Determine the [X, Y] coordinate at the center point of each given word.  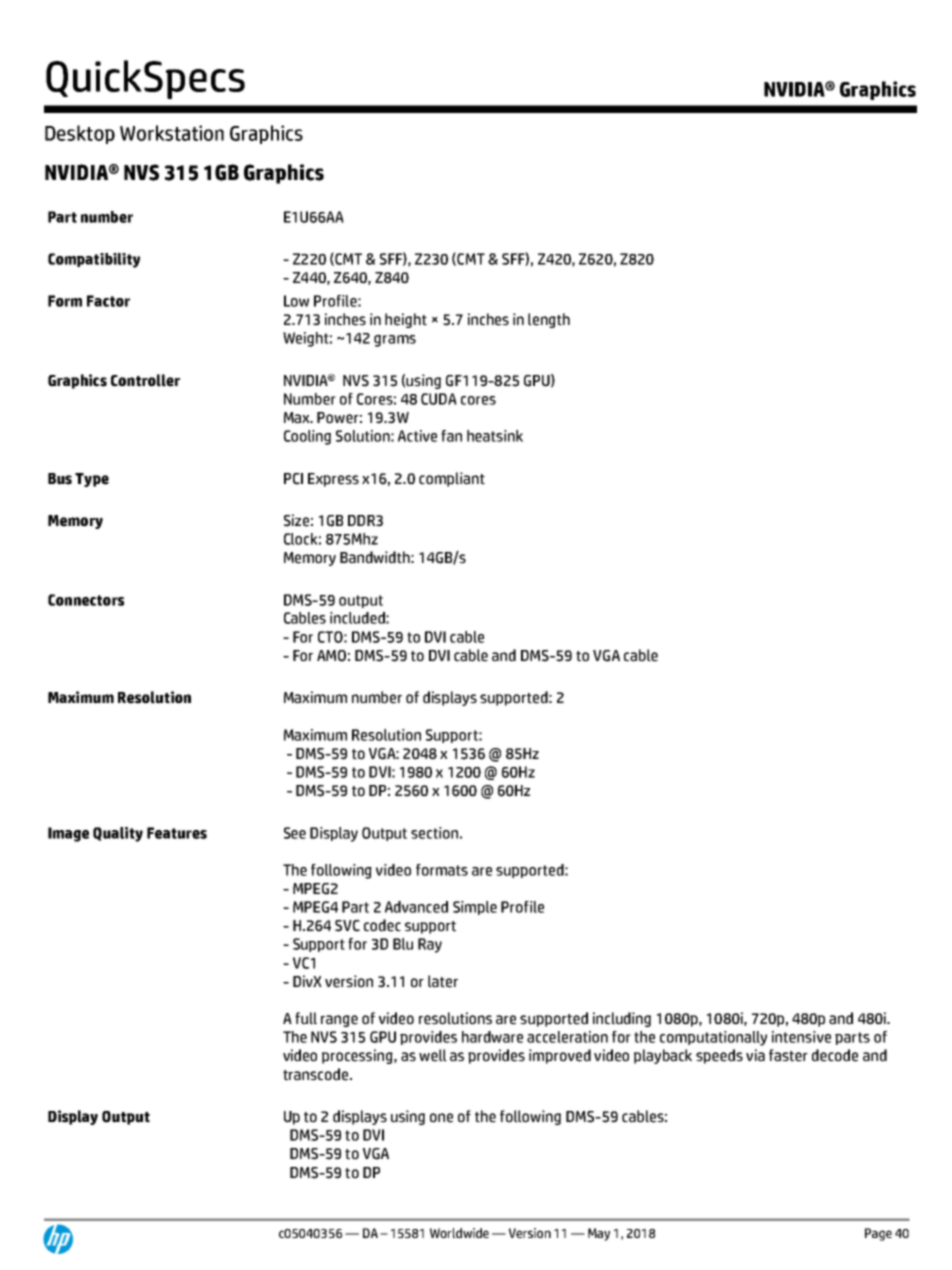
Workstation [172, 133]
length [549, 320]
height [406, 320]
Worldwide [459, 1233]
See [295, 833]
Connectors [86, 600]
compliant [452, 479]
